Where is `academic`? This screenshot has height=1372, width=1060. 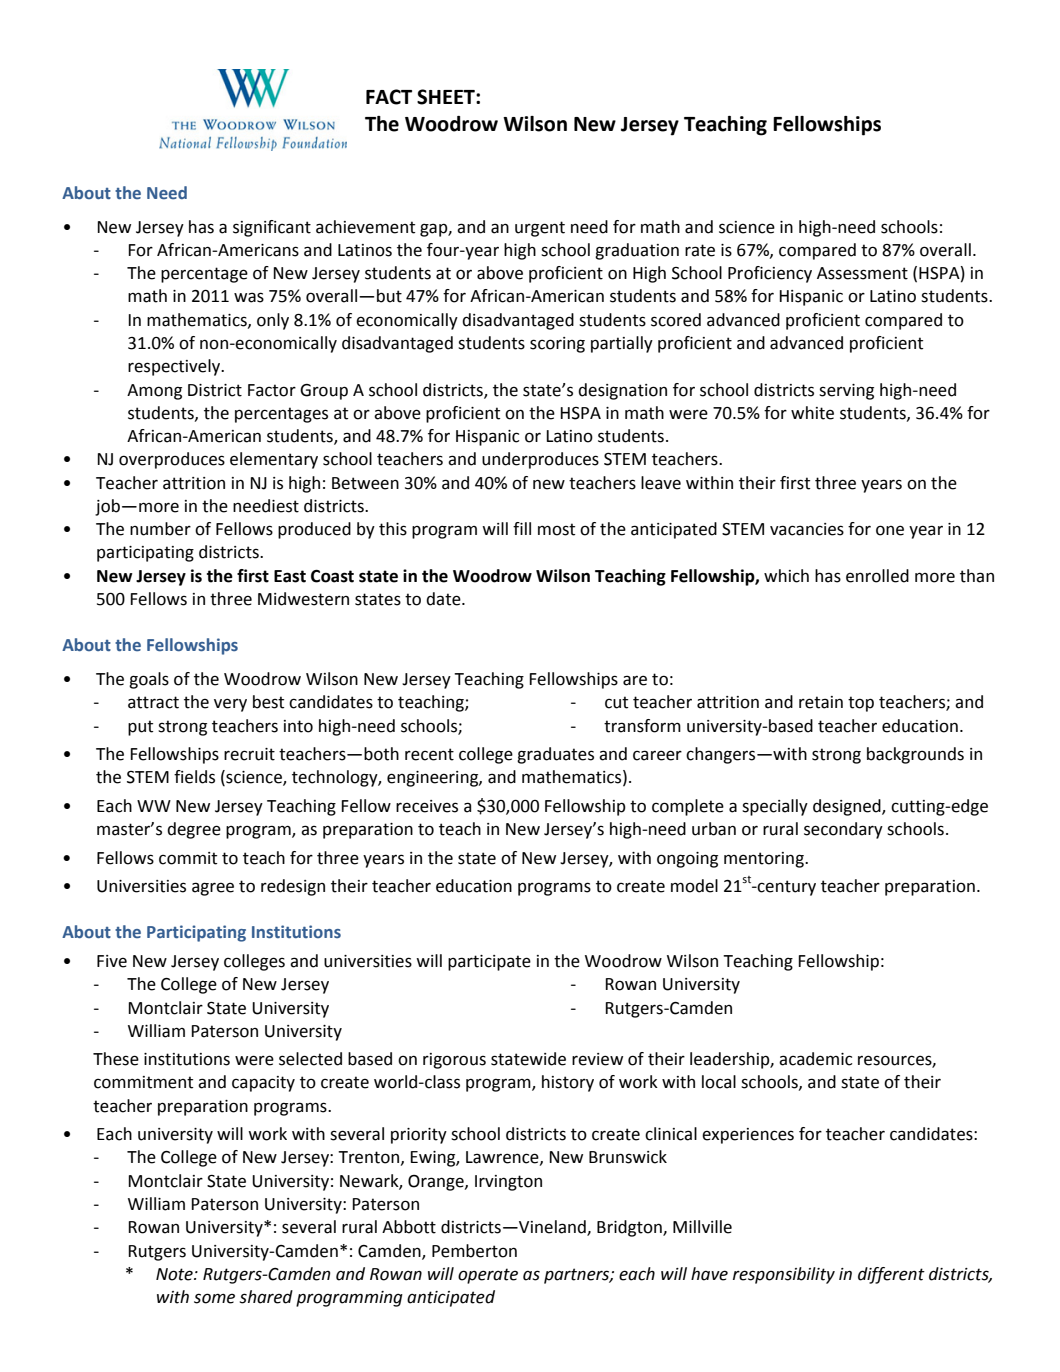
academic is located at coordinates (815, 1059).
